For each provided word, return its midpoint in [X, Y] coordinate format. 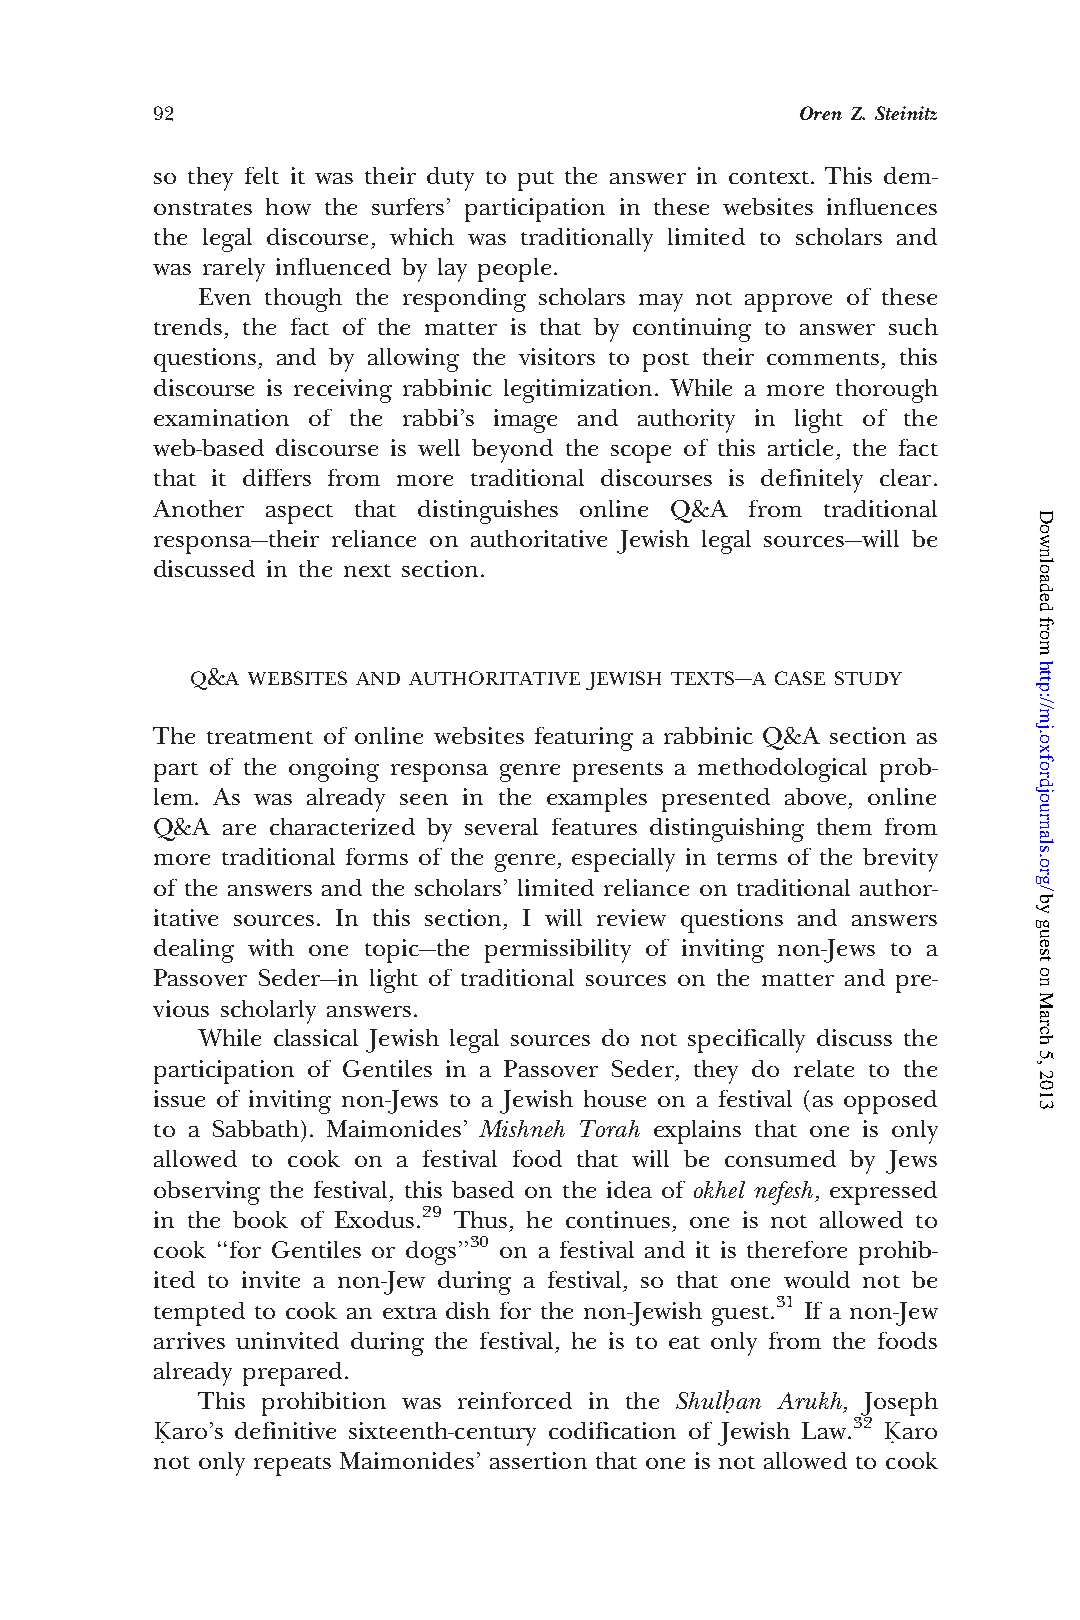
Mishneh [522, 1128]
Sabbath [257, 1128]
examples [597, 800]
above [817, 798]
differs [277, 477]
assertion [538, 1460]
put [536, 181]
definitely [812, 481]
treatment [260, 737]
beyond [512, 451]
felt [262, 175]
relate [824, 1068]
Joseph [898, 1405]
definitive [285, 1430]
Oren [821, 113]
